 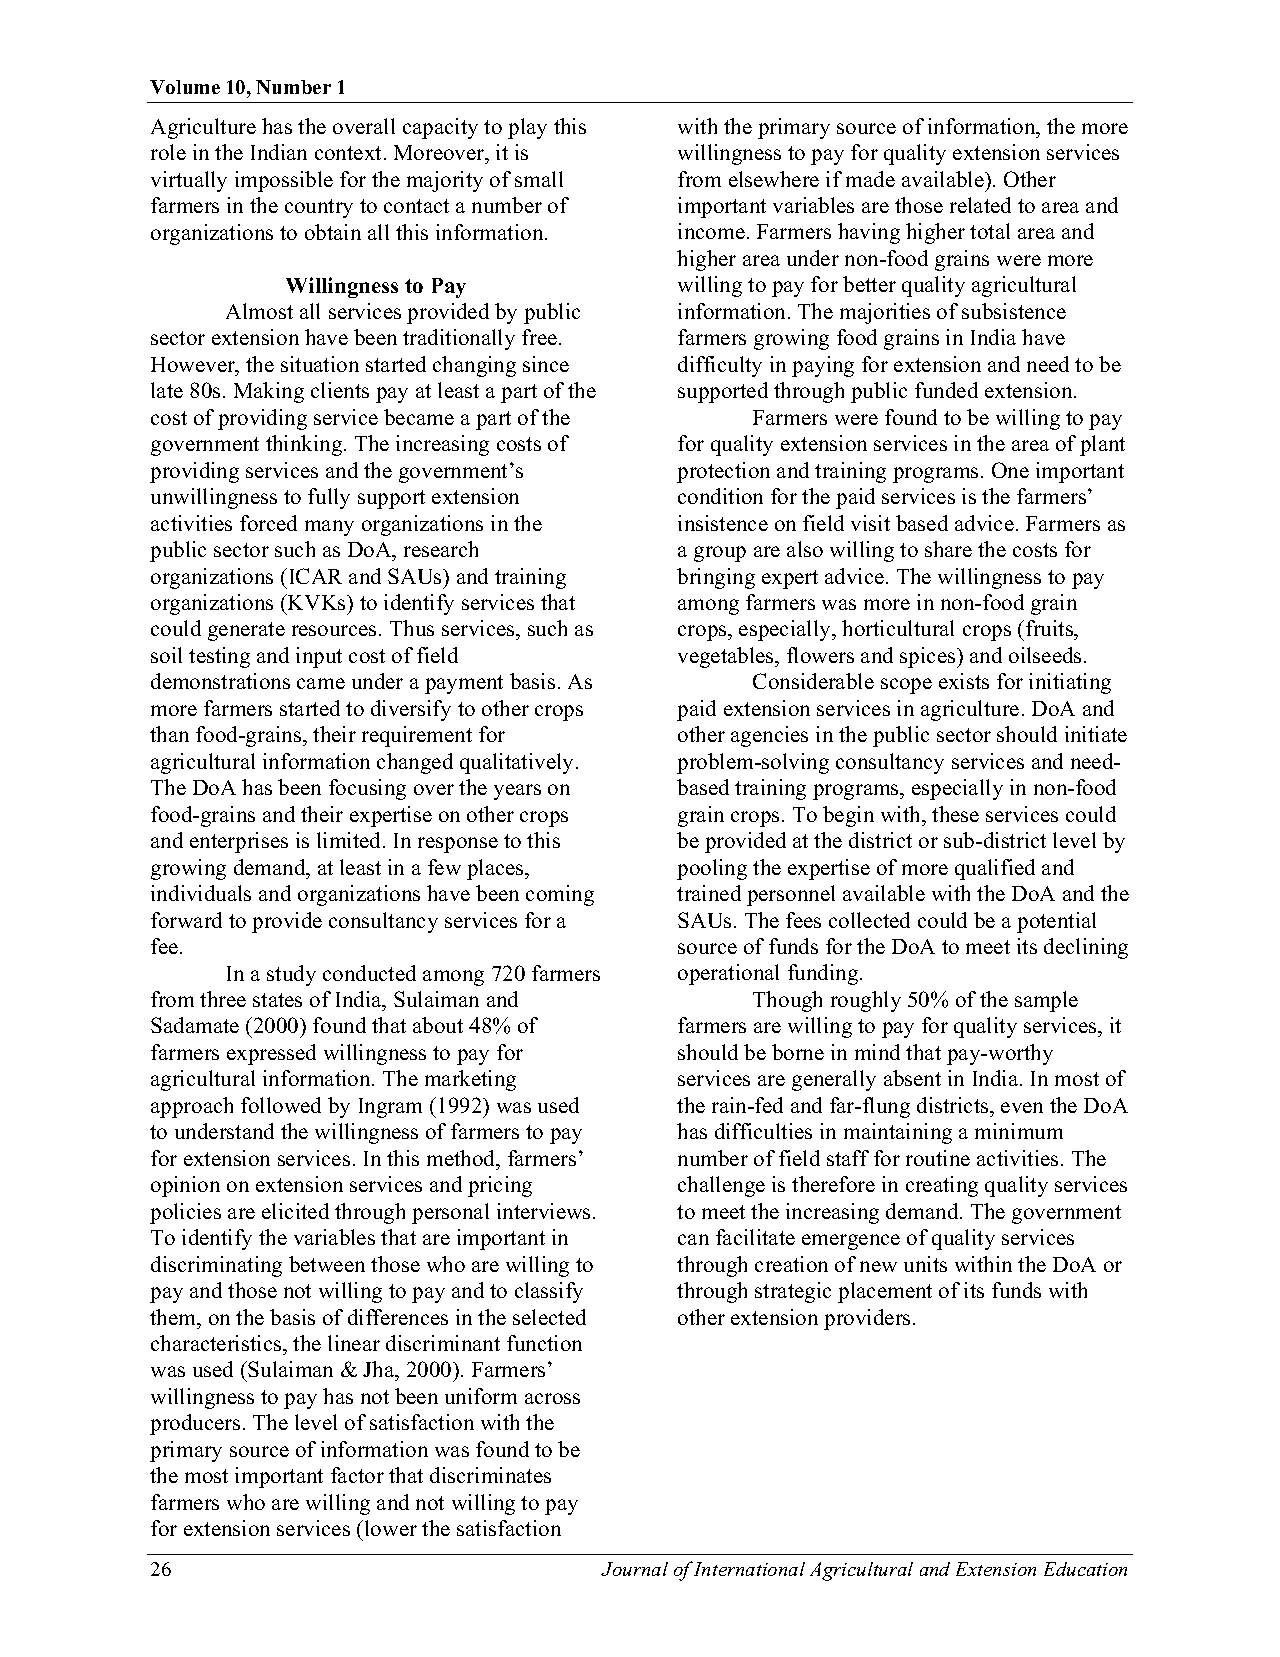 What do you see at coordinates (357, 1475) in the screenshot?
I see `factor` at bounding box center [357, 1475].
